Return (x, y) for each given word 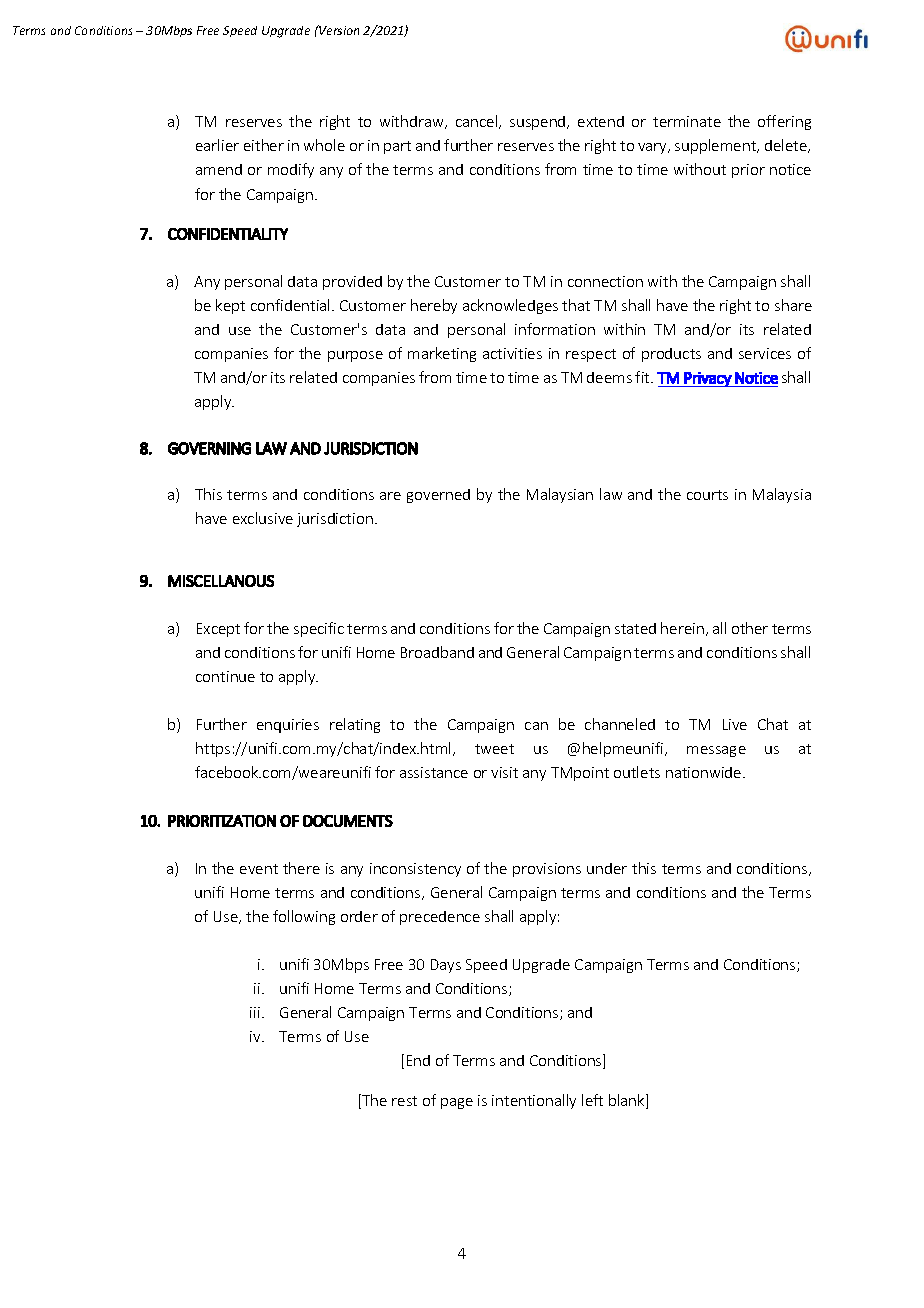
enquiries (288, 726)
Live (735, 724)
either (264, 145)
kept (230, 306)
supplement (717, 146)
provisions (547, 870)
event (259, 869)
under (607, 868)
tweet (494, 749)
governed (438, 496)
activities (512, 353)
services (765, 353)
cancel (478, 122)
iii (255, 1012)
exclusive (263, 518)
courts (707, 495)
